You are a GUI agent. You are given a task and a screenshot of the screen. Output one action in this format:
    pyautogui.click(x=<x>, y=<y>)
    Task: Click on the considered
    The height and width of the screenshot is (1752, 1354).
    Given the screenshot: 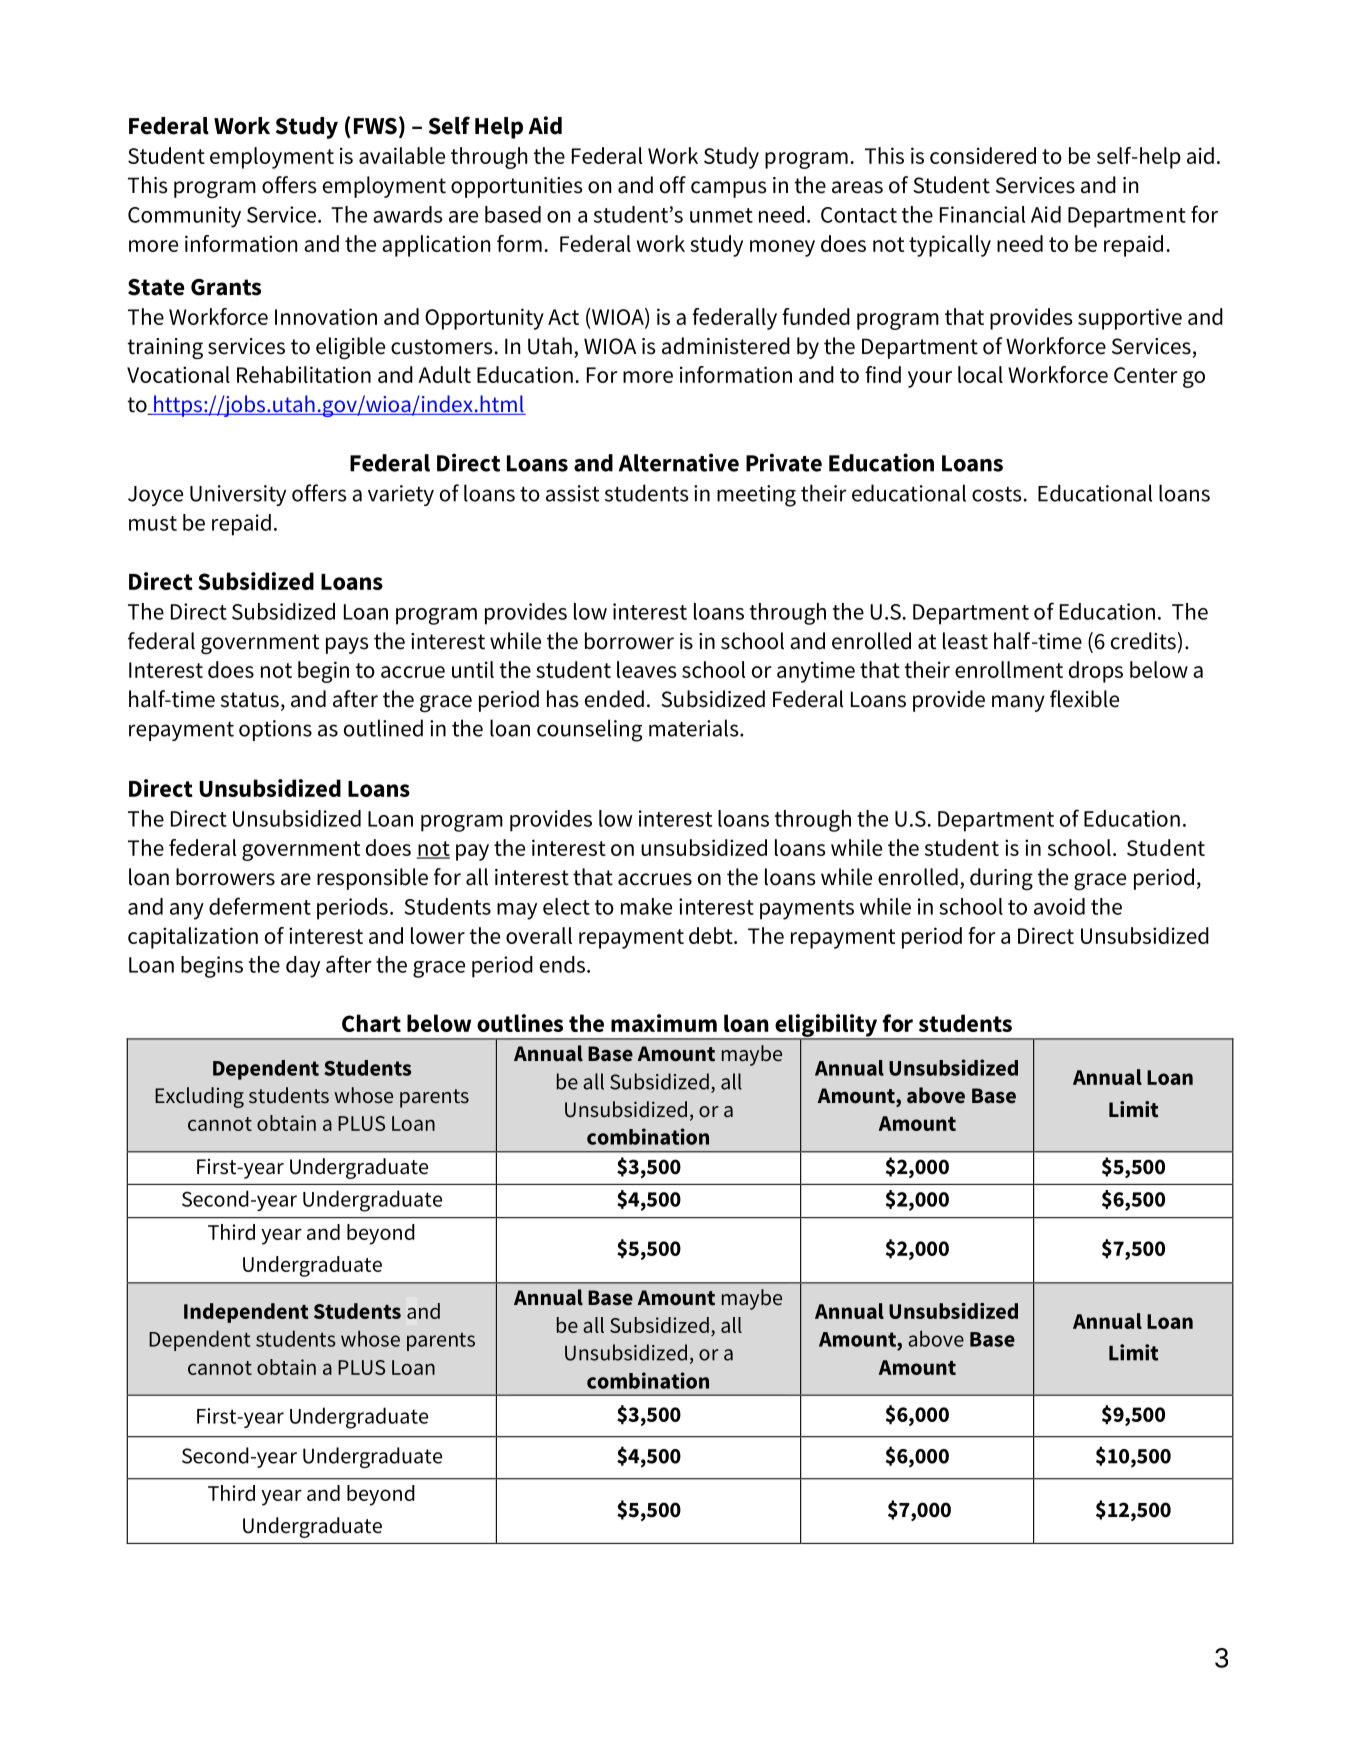 What is the action you would take?
    pyautogui.click(x=983, y=155)
